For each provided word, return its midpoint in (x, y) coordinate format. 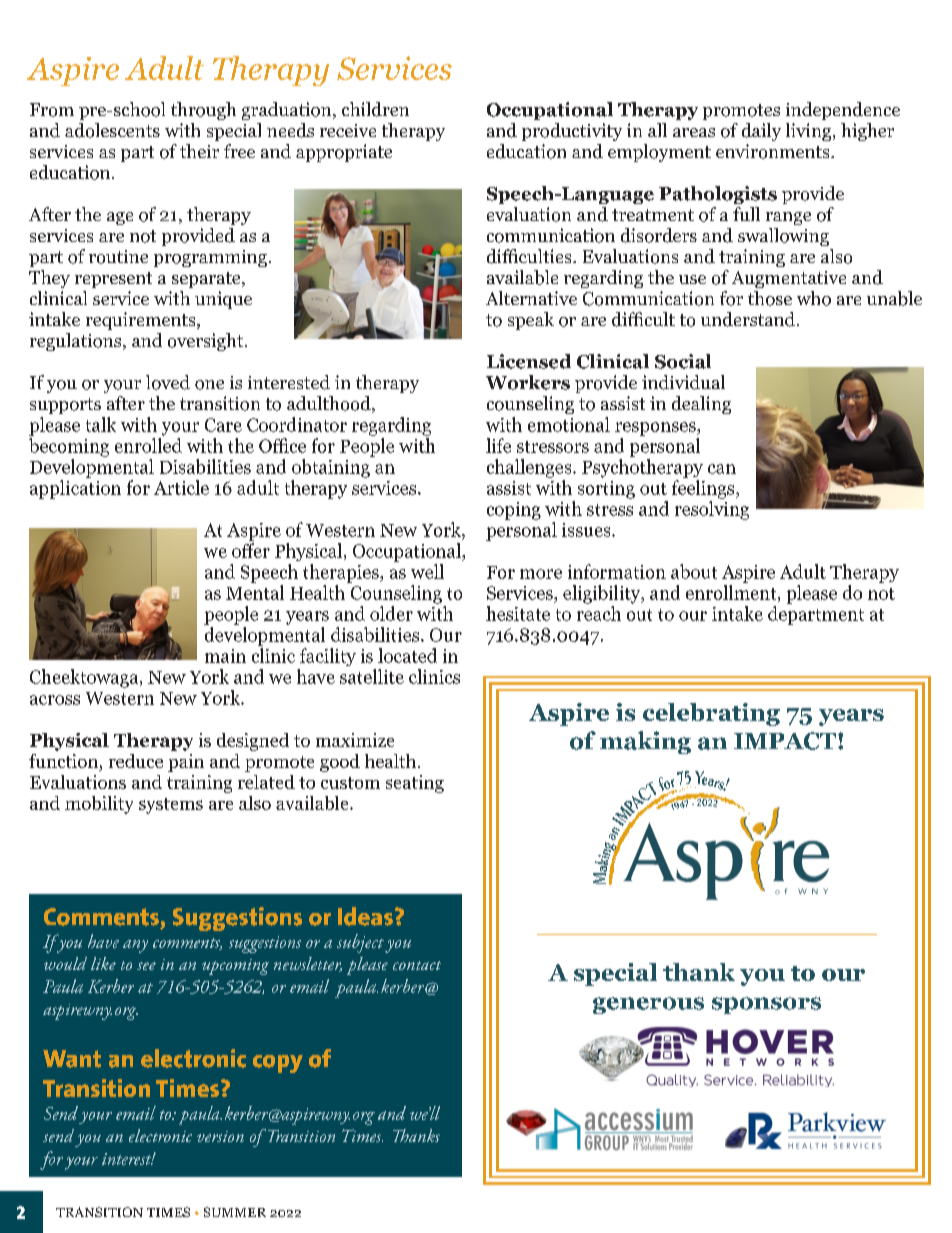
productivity (572, 132)
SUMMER (235, 1212)
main (225, 656)
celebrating (711, 714)
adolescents (112, 130)
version (220, 1136)
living (810, 132)
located (407, 655)
